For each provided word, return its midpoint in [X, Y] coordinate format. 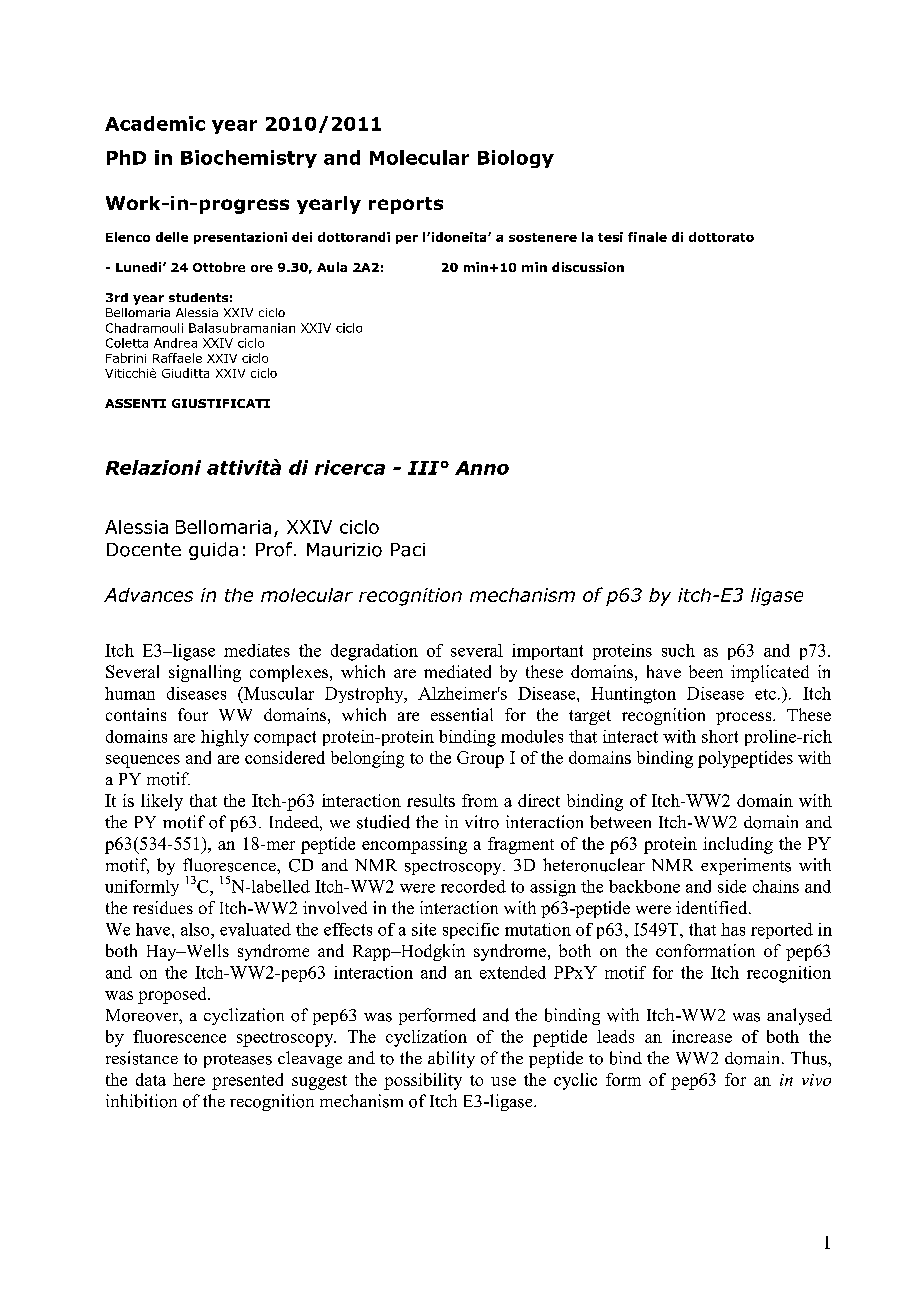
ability [451, 1059]
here [189, 1079]
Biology [516, 159]
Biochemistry [249, 159]
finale [647, 237]
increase [702, 1036]
